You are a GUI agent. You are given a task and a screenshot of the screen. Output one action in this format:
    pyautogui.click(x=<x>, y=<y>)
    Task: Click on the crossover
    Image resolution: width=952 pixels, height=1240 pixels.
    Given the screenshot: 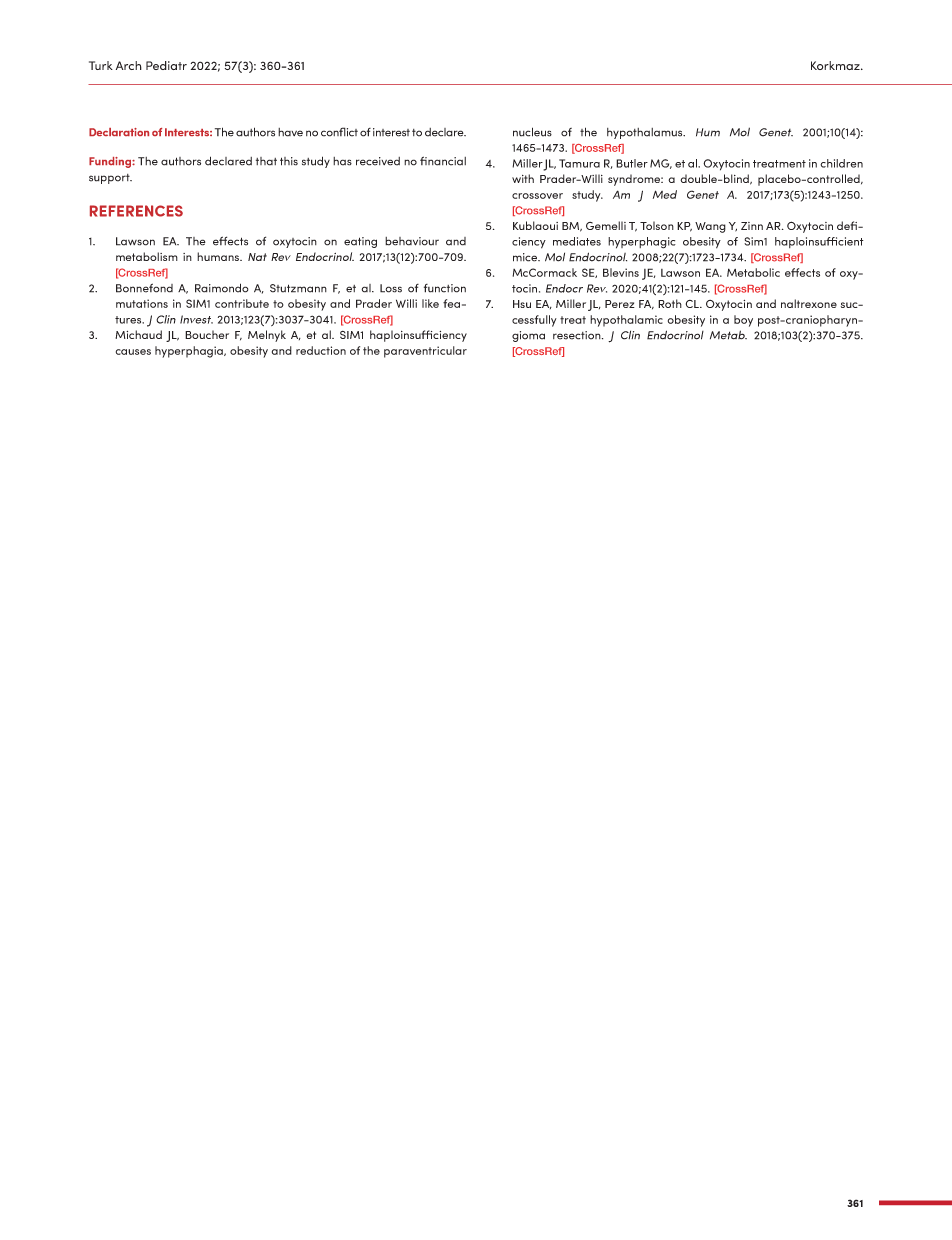 What is the action you would take?
    pyautogui.click(x=537, y=196)
